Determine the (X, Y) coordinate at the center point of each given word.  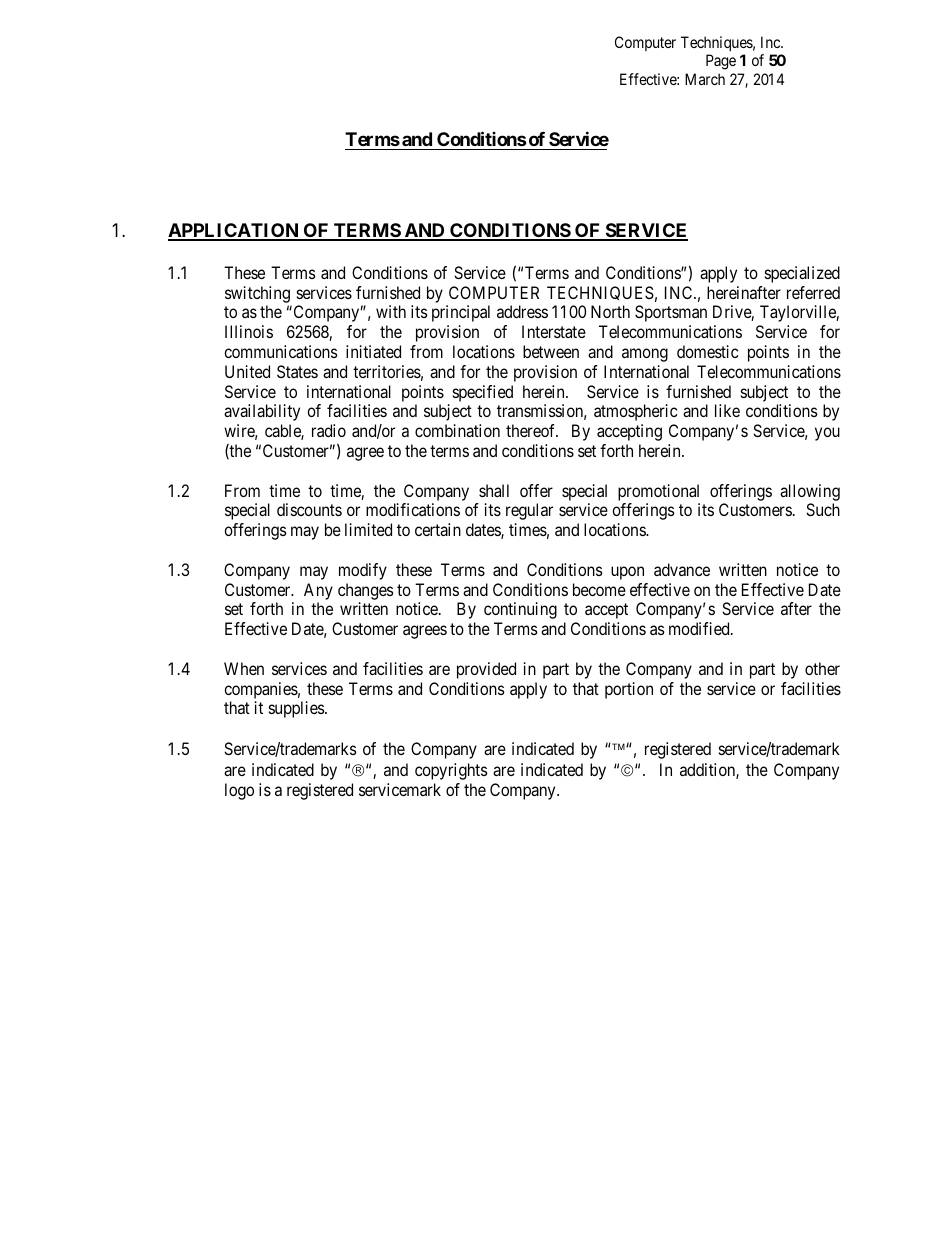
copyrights (451, 771)
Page (721, 62)
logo (239, 791)
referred (813, 292)
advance (682, 569)
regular (529, 511)
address (522, 311)
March (705, 79)
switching (257, 294)
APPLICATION (234, 231)
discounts (309, 509)
